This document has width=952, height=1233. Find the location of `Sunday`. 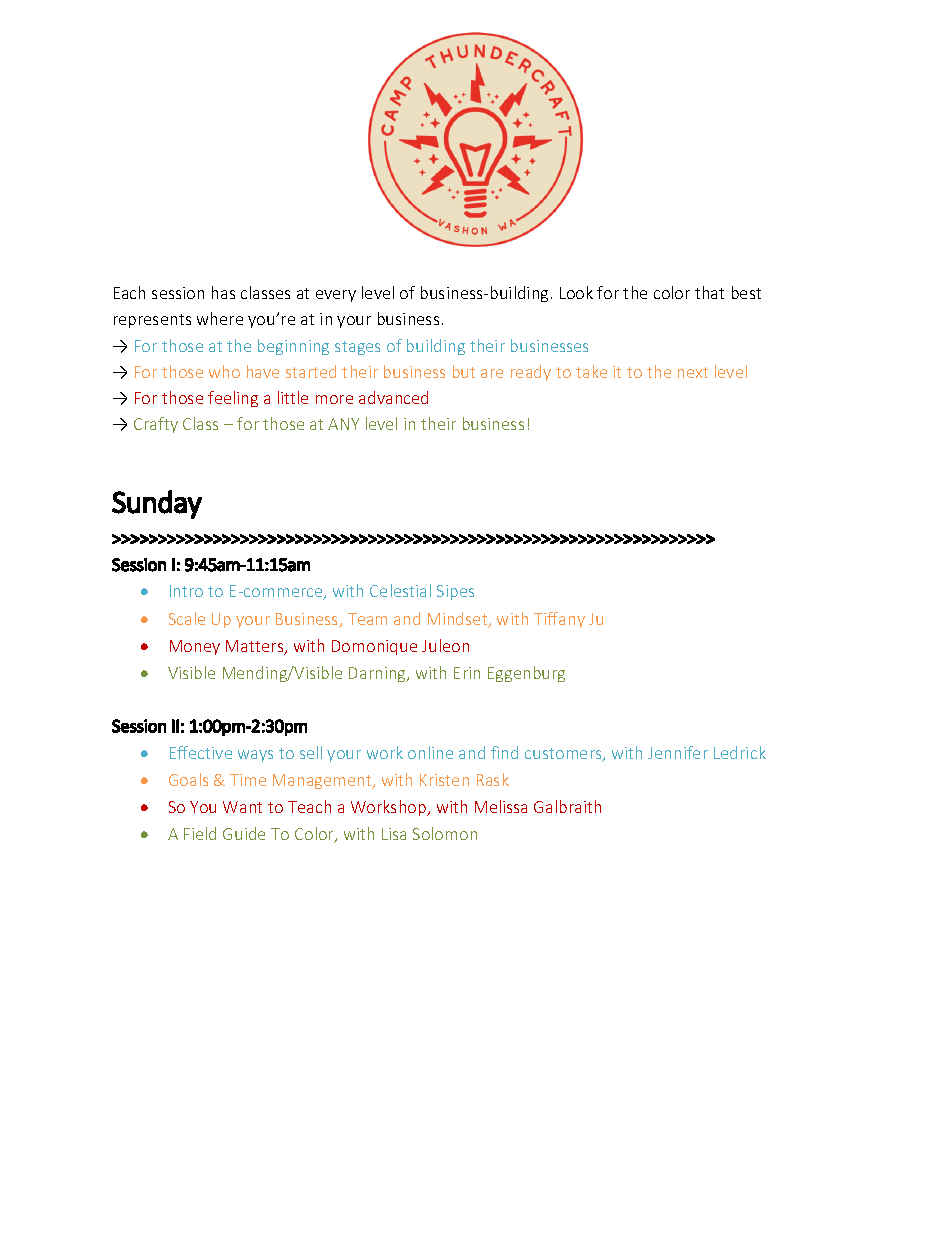

Sunday is located at coordinates (157, 504).
